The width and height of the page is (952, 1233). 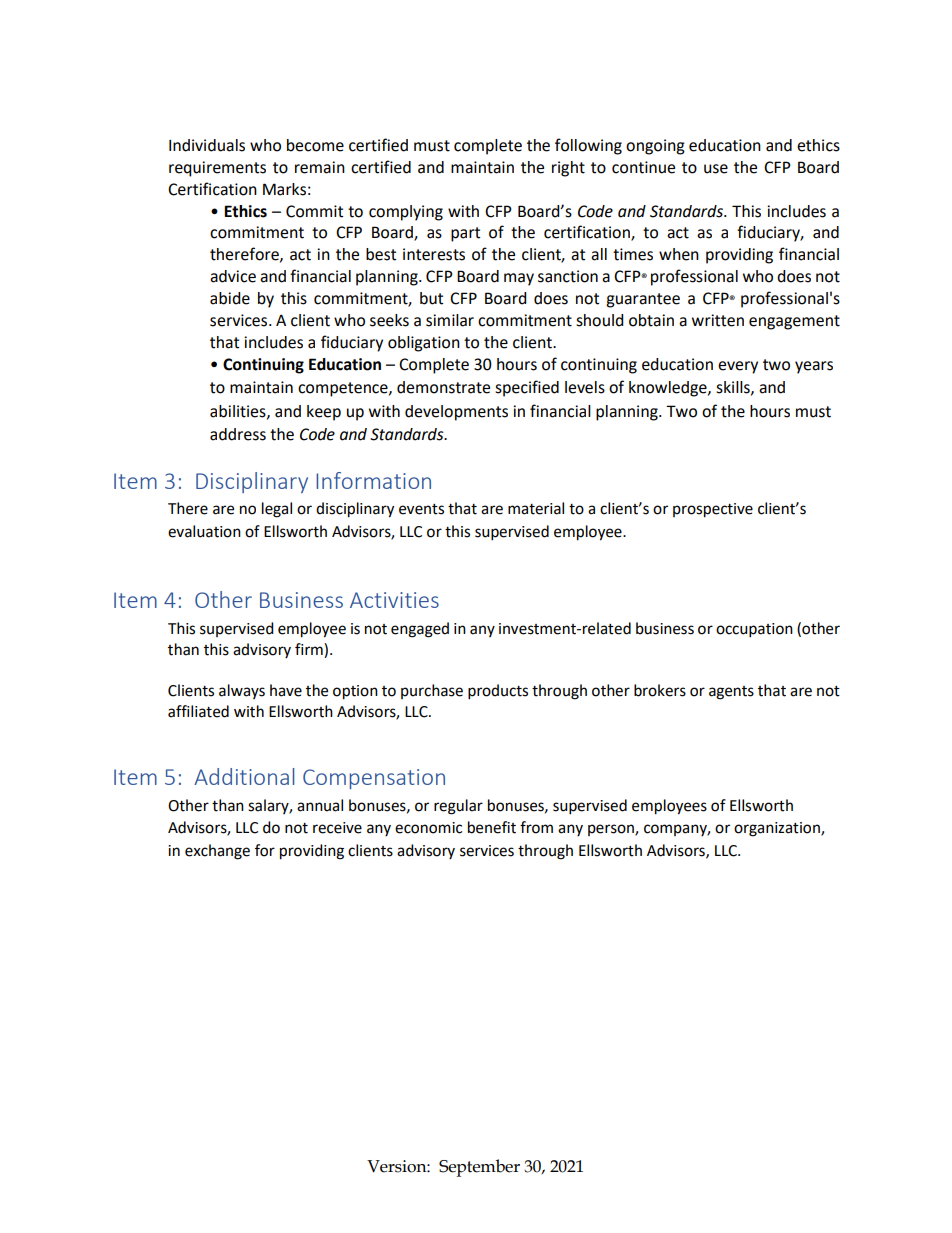 I want to click on right, so click(x=568, y=169).
